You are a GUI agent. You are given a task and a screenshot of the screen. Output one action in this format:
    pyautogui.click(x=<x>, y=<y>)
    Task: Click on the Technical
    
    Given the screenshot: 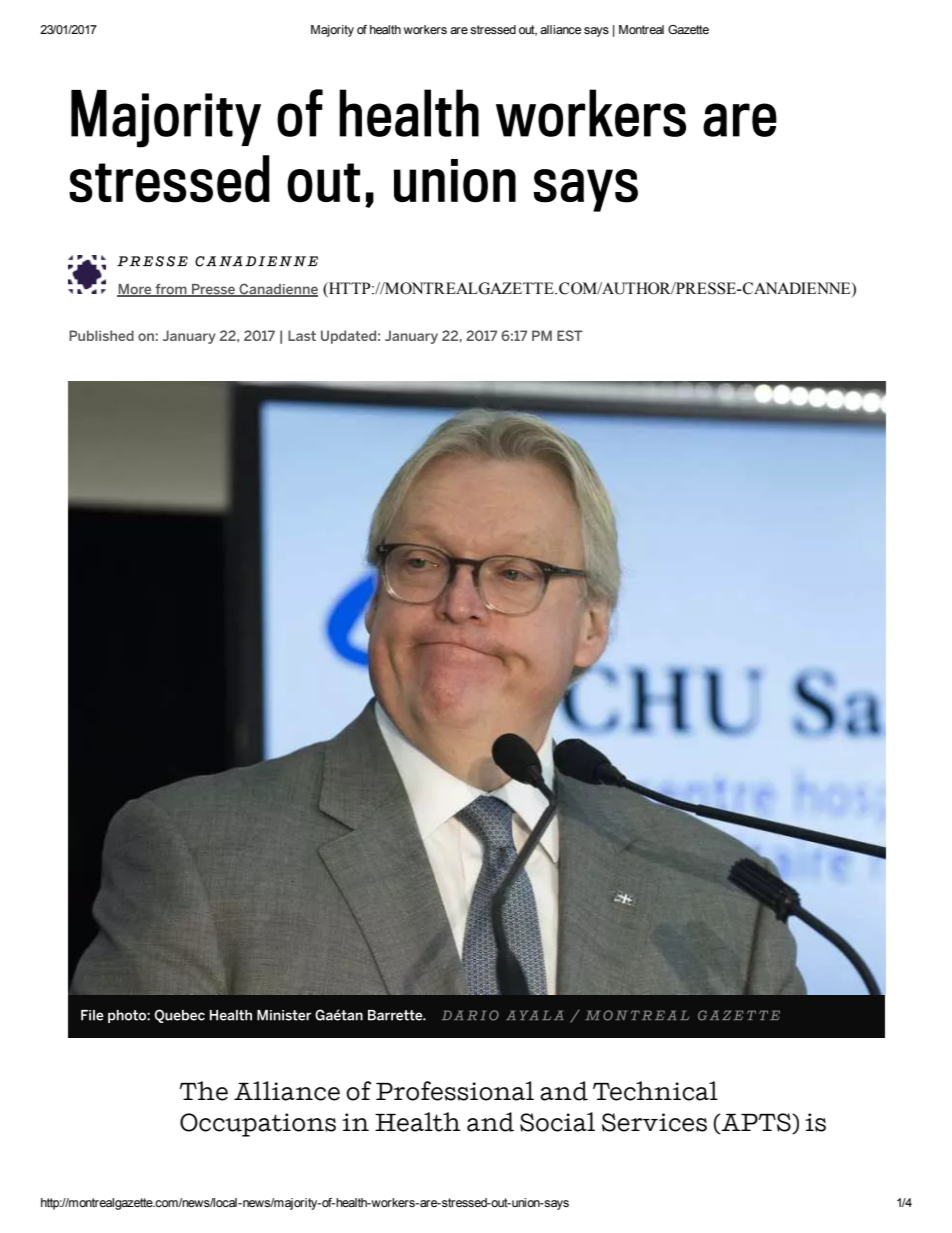 What is the action you would take?
    pyautogui.click(x=655, y=1091)
